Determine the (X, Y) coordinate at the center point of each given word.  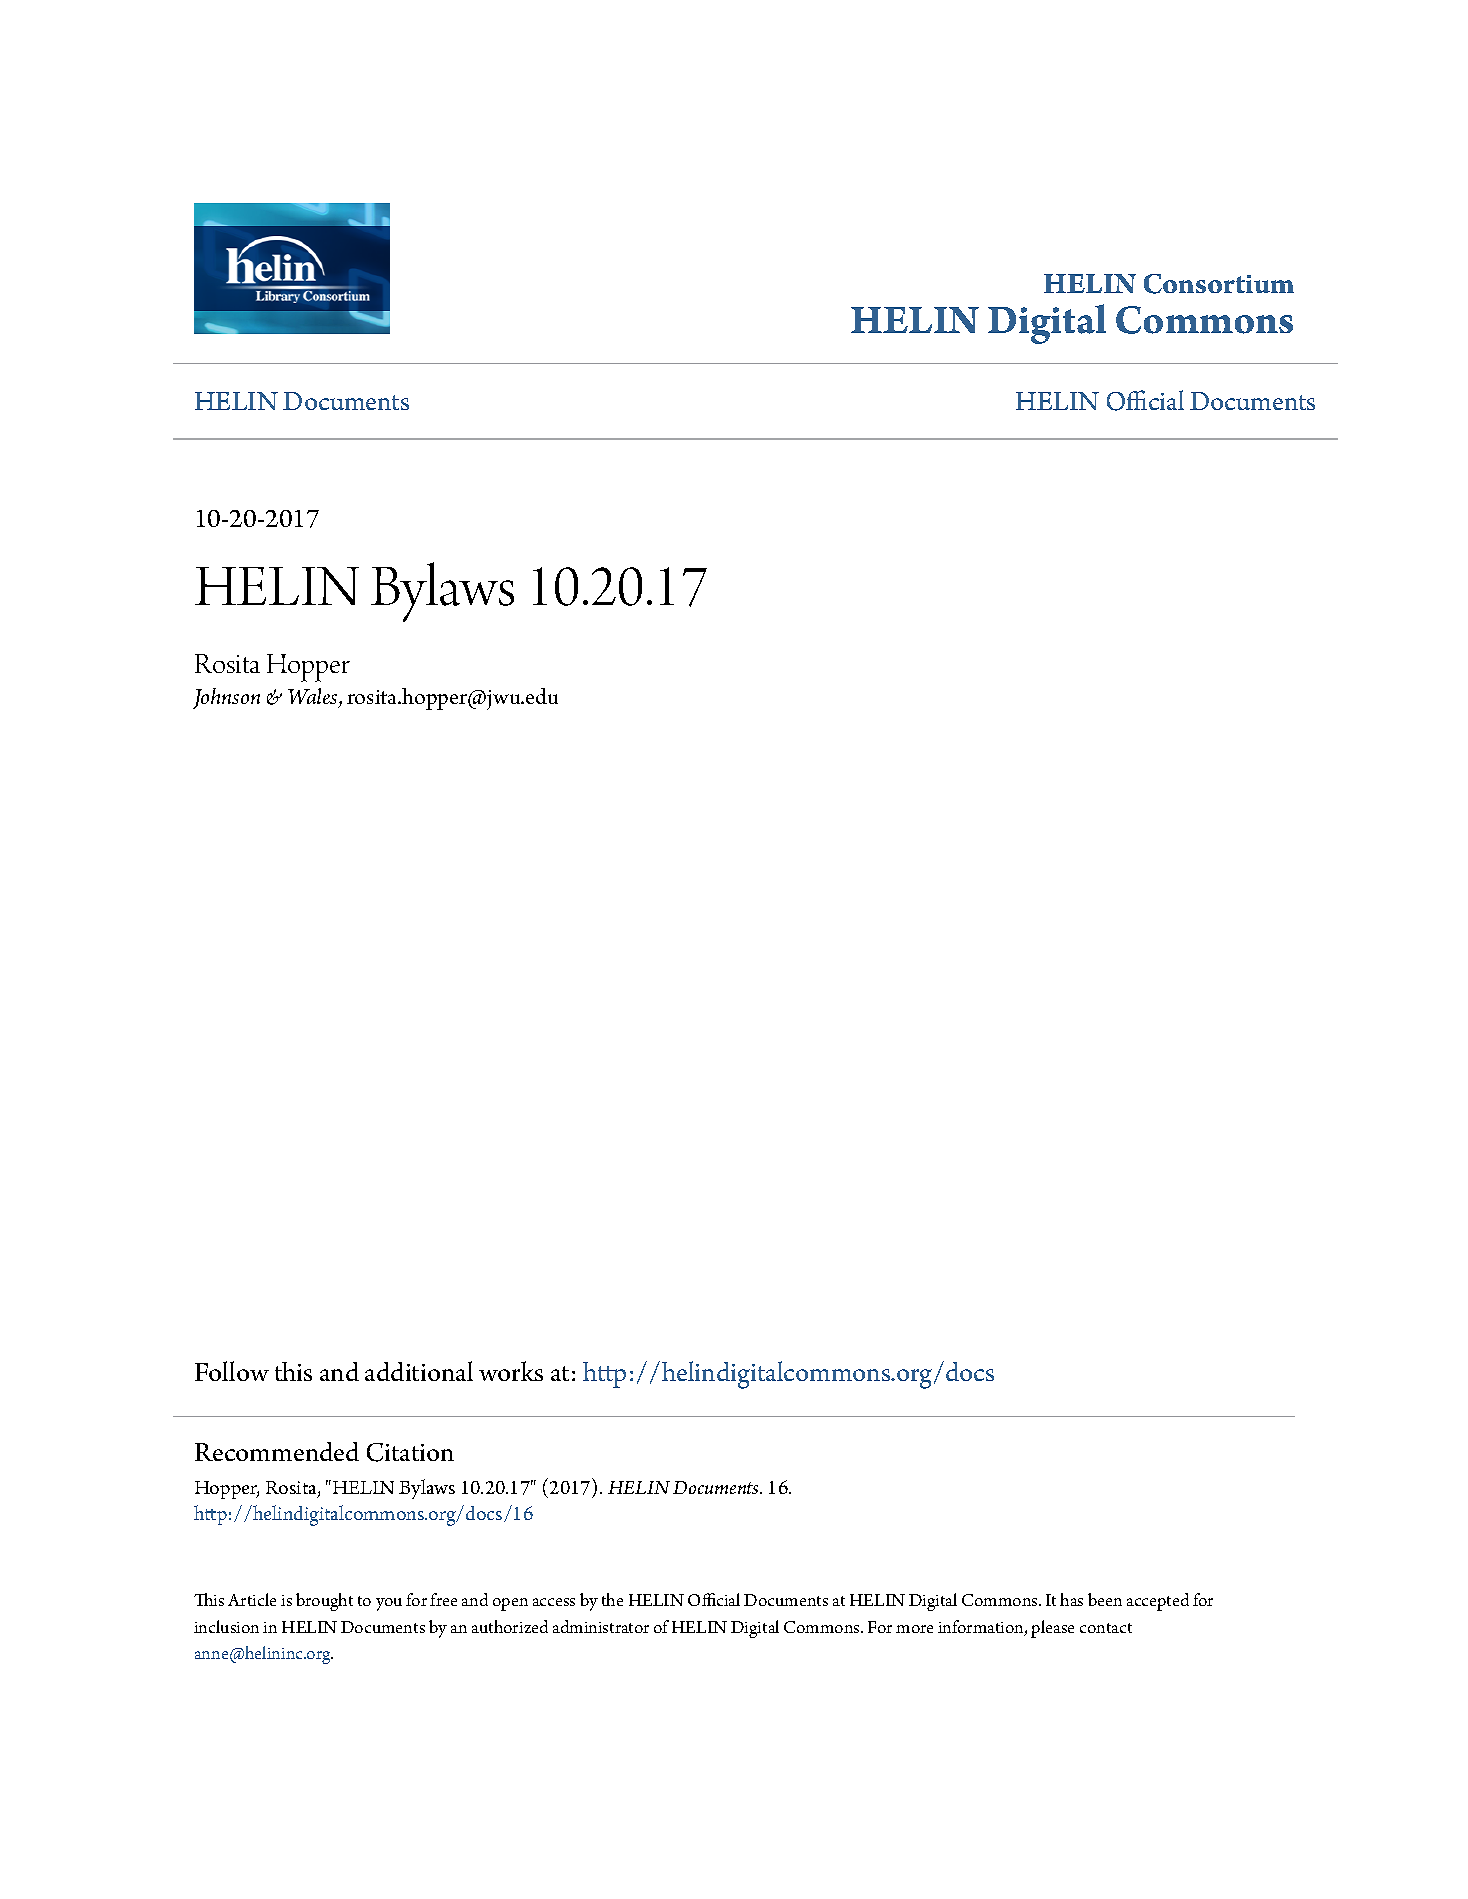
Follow (232, 1371)
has (1071, 1599)
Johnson (226, 698)
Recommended (277, 1451)
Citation (410, 1452)
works (511, 1371)
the (612, 1599)
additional (419, 1371)
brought (324, 1602)
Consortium (1219, 284)
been (1105, 1599)
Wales (314, 698)
